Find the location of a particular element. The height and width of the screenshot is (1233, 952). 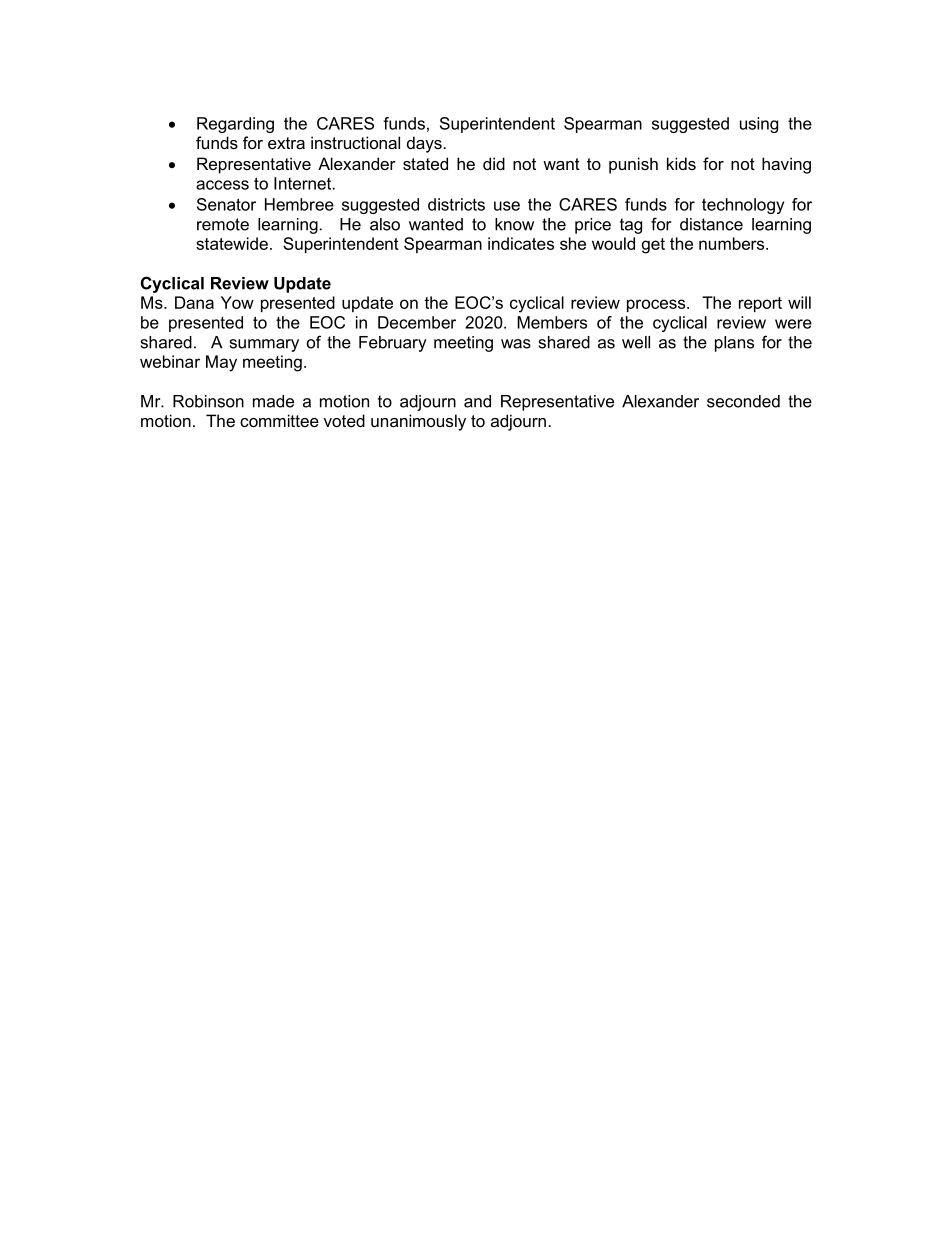

Members is located at coordinates (552, 322).
